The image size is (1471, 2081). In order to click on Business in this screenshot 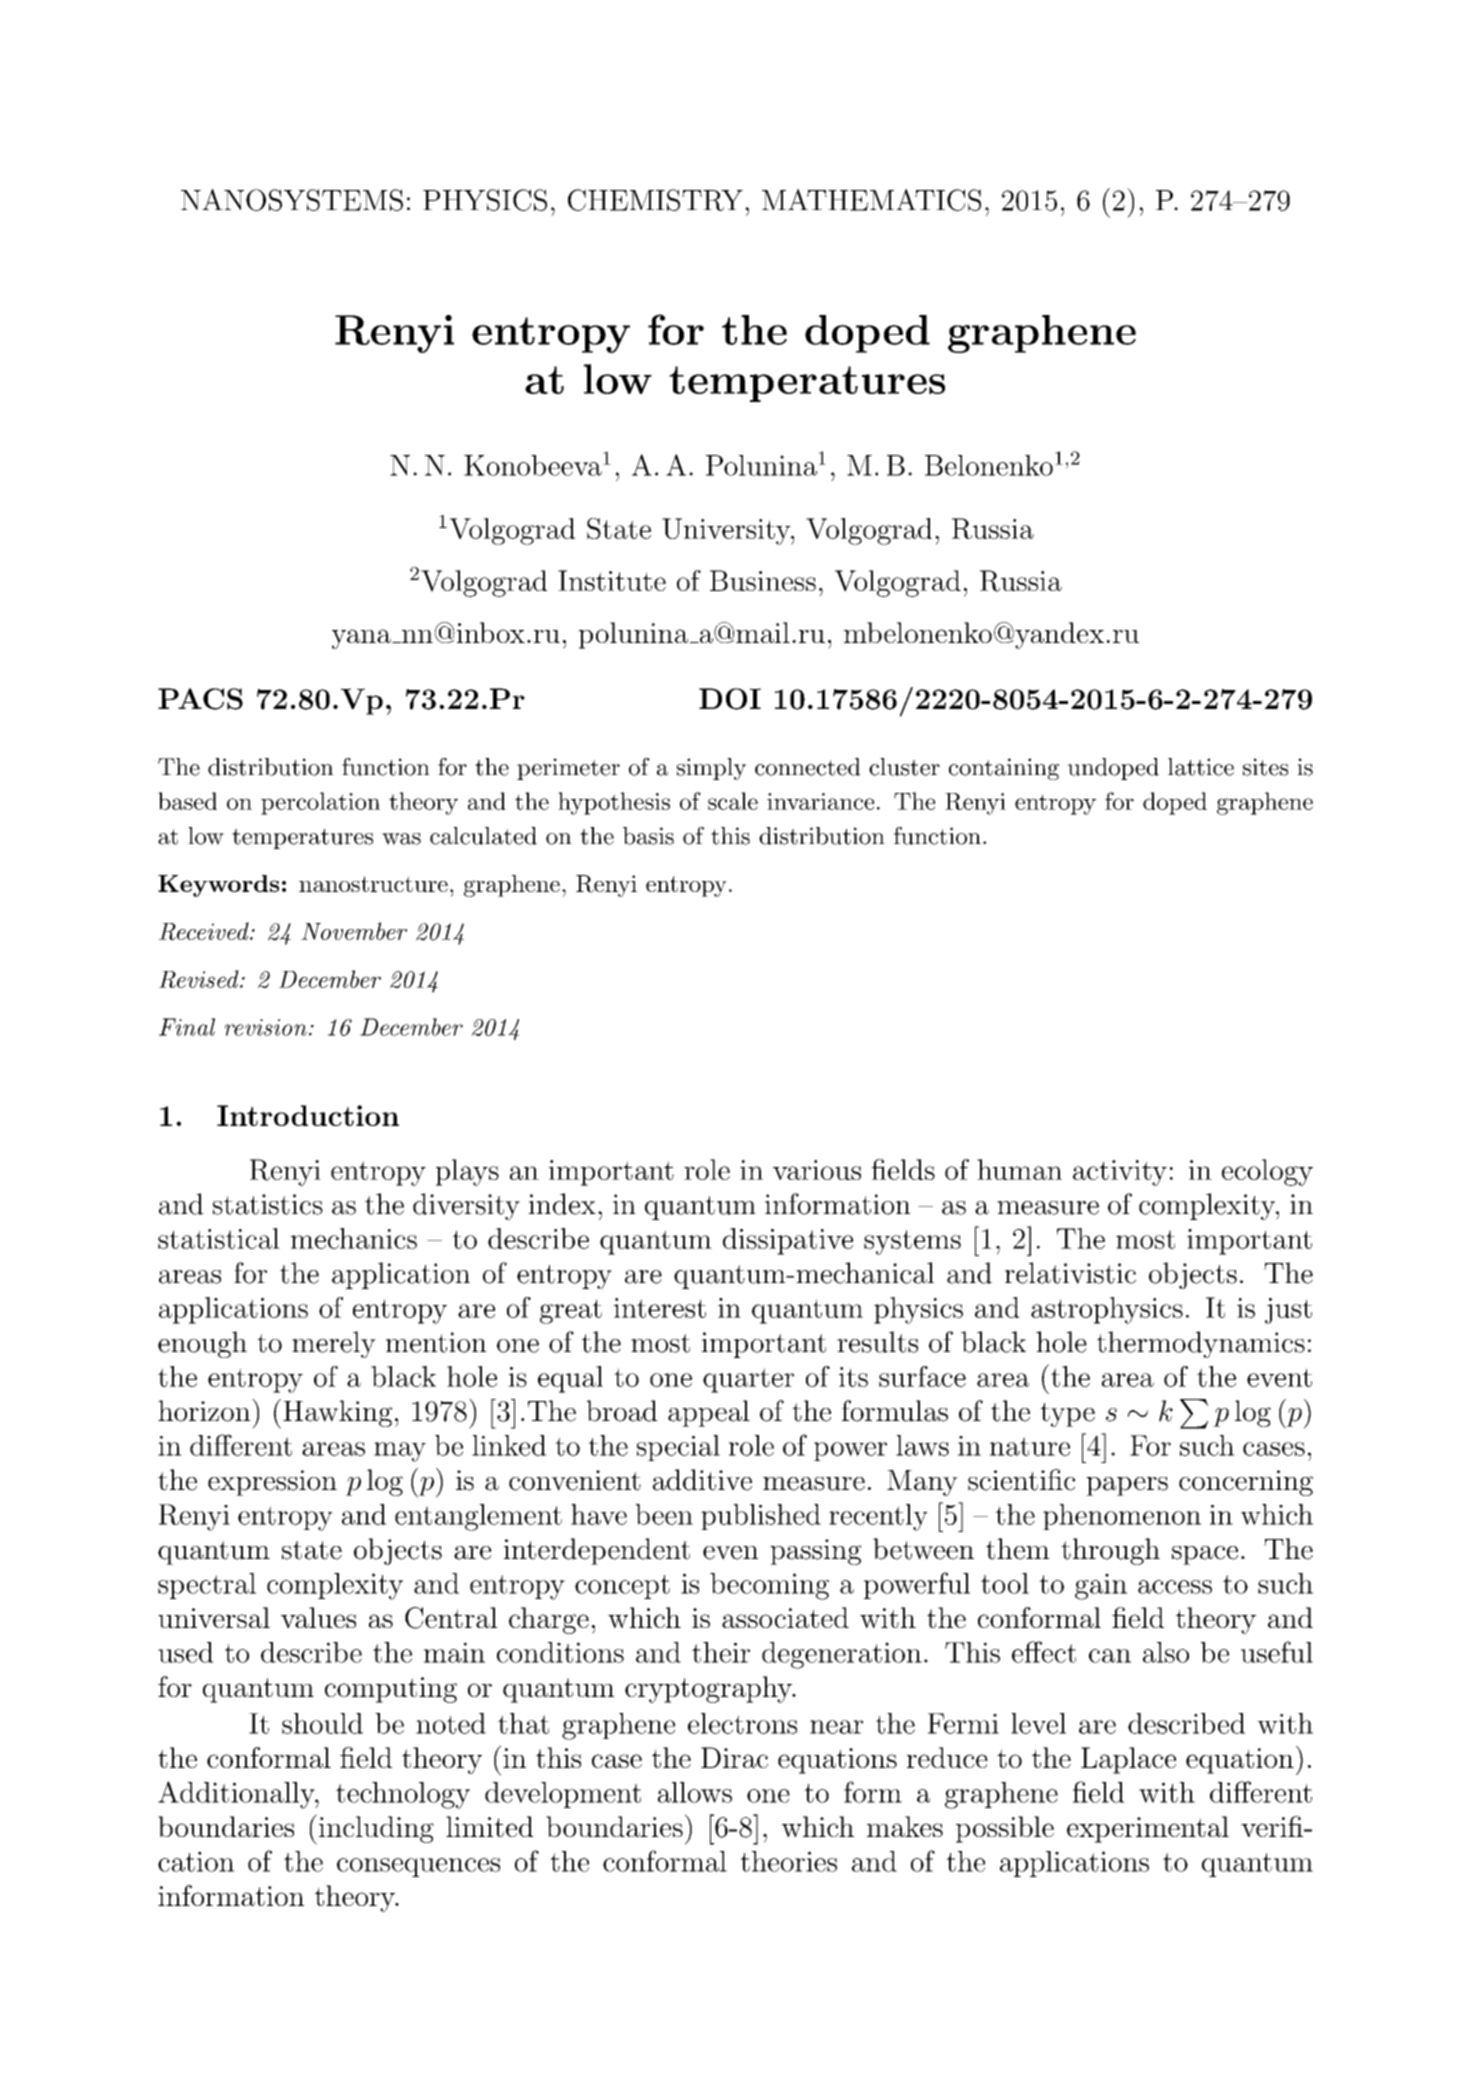, I will do `click(763, 580)`.
